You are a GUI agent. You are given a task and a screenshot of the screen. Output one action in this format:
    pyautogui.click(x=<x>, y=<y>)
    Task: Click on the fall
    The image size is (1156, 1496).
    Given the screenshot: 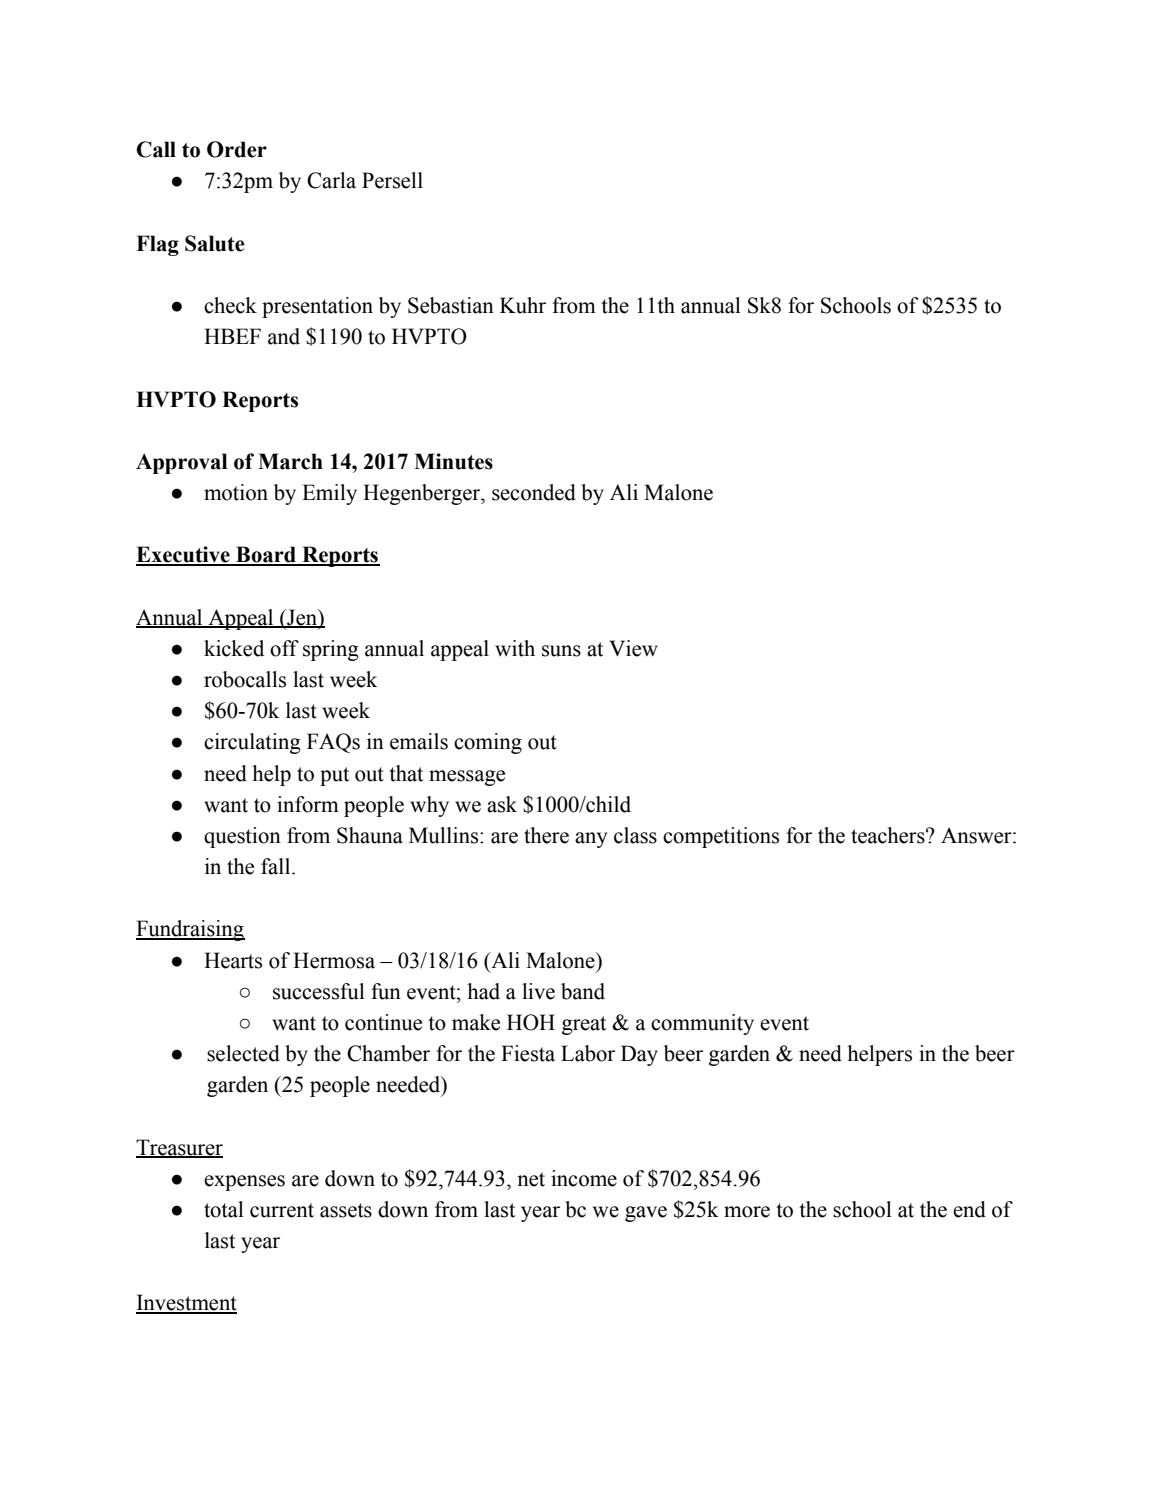 What is the action you would take?
    pyautogui.click(x=277, y=866)
